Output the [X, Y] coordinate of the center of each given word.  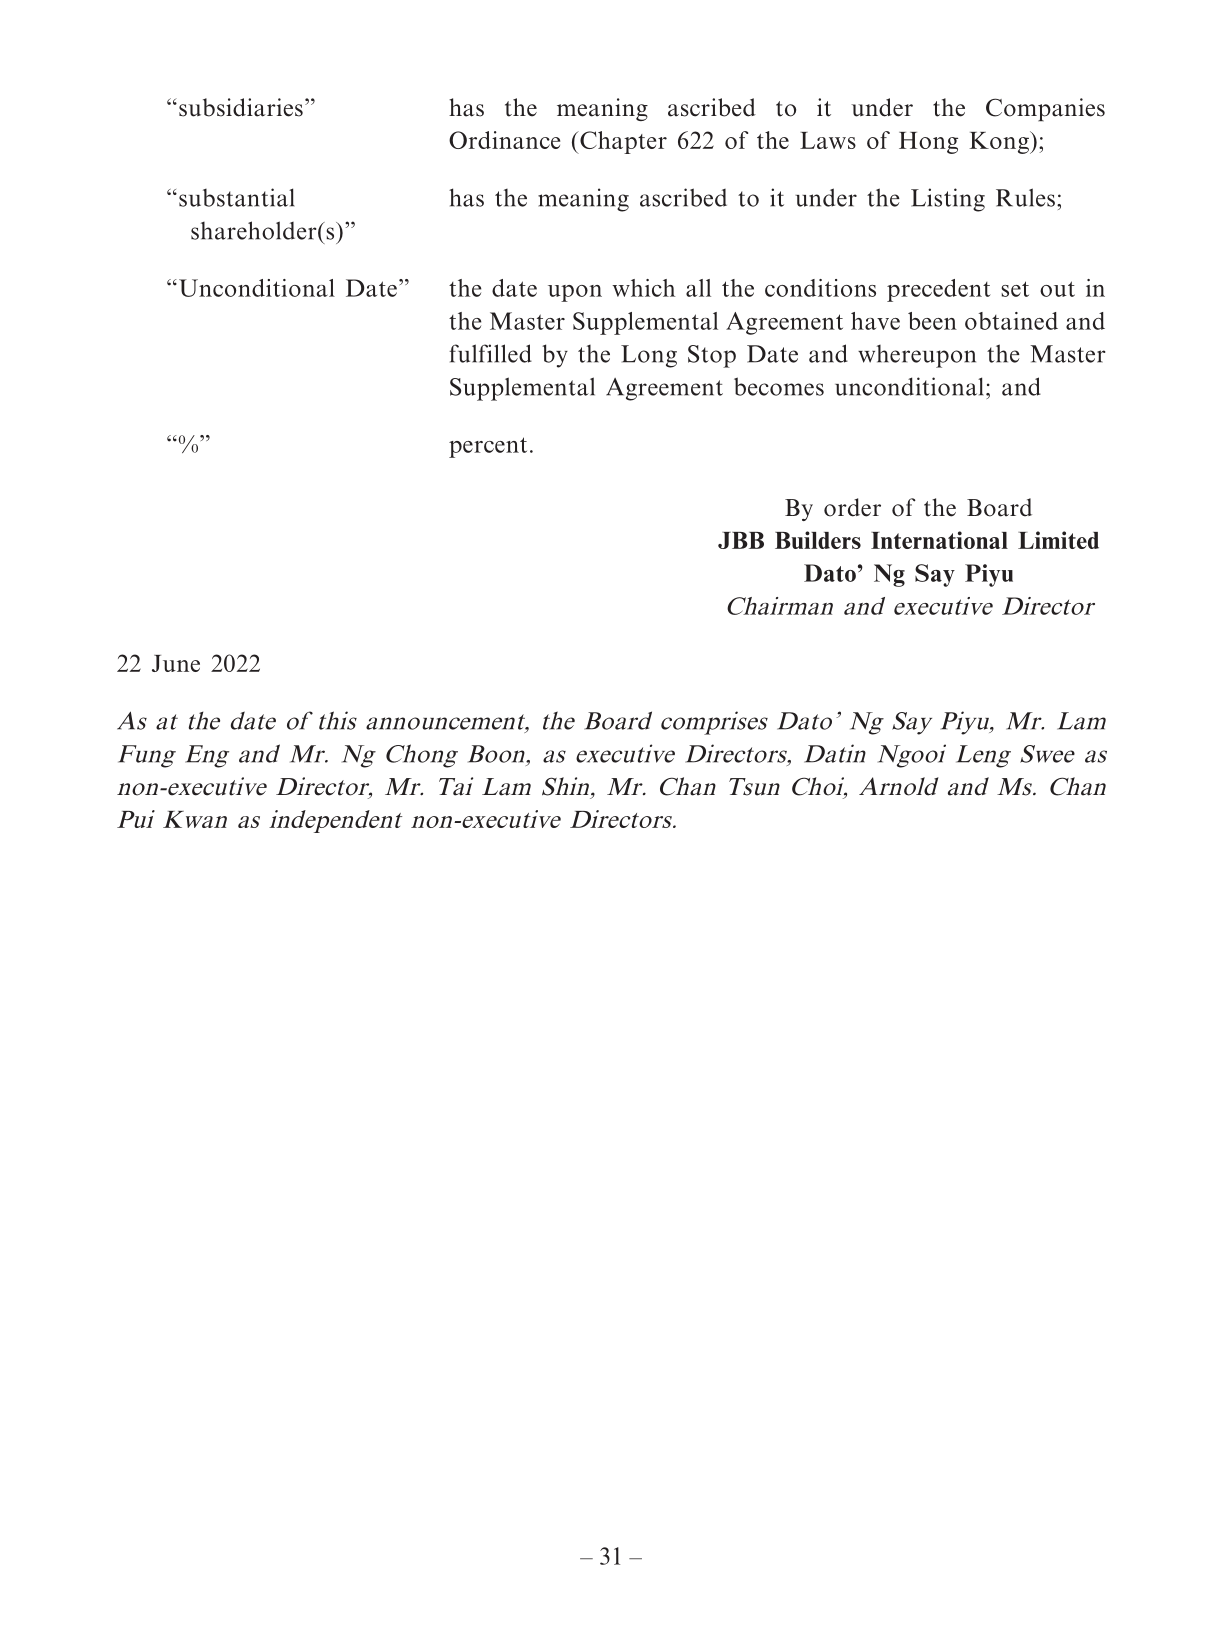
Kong [1000, 142]
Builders [818, 540]
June [176, 663]
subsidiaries [241, 107]
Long [649, 356]
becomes [779, 386]
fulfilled [490, 353]
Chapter [622, 142]
